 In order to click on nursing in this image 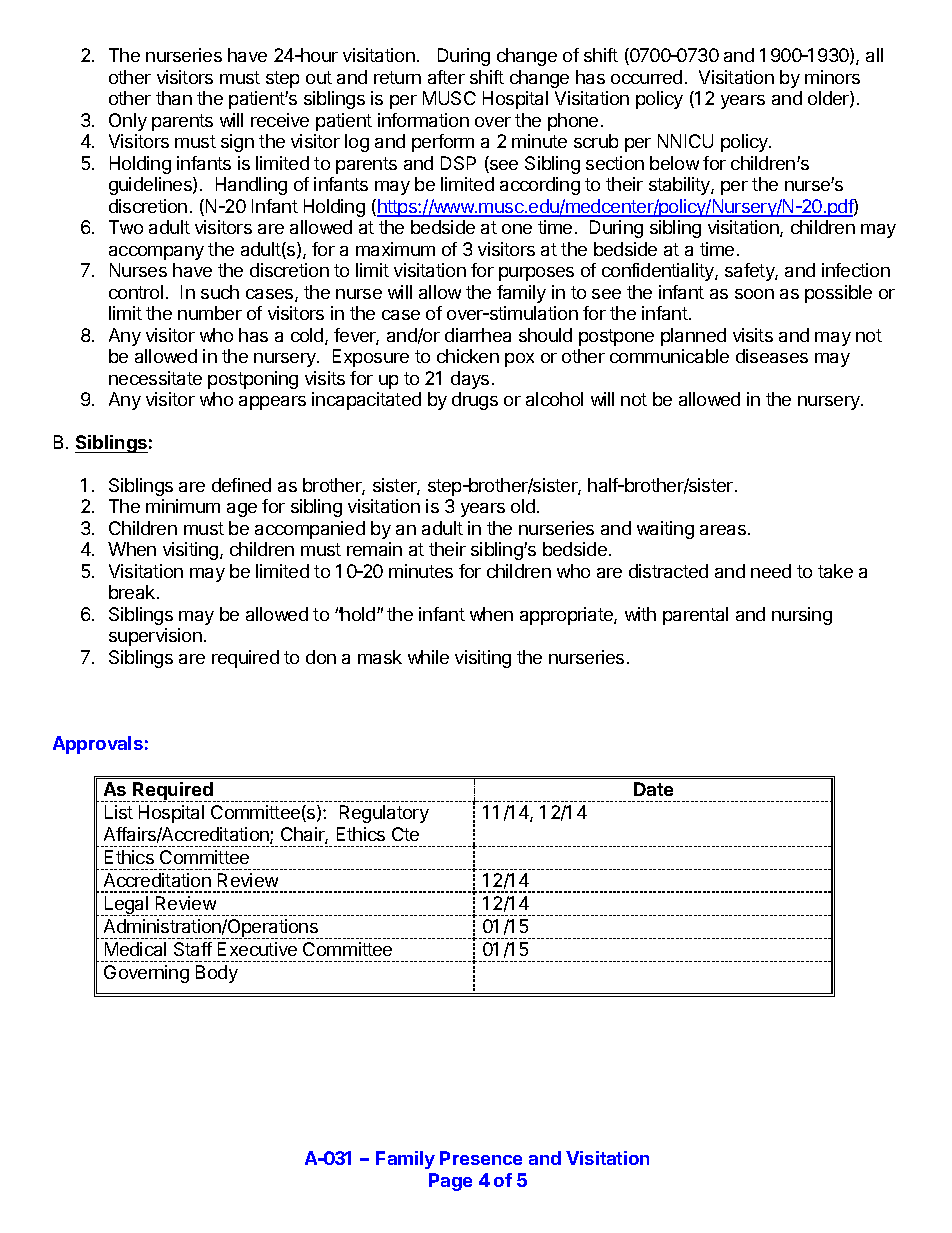, I will do `click(802, 616)`.
